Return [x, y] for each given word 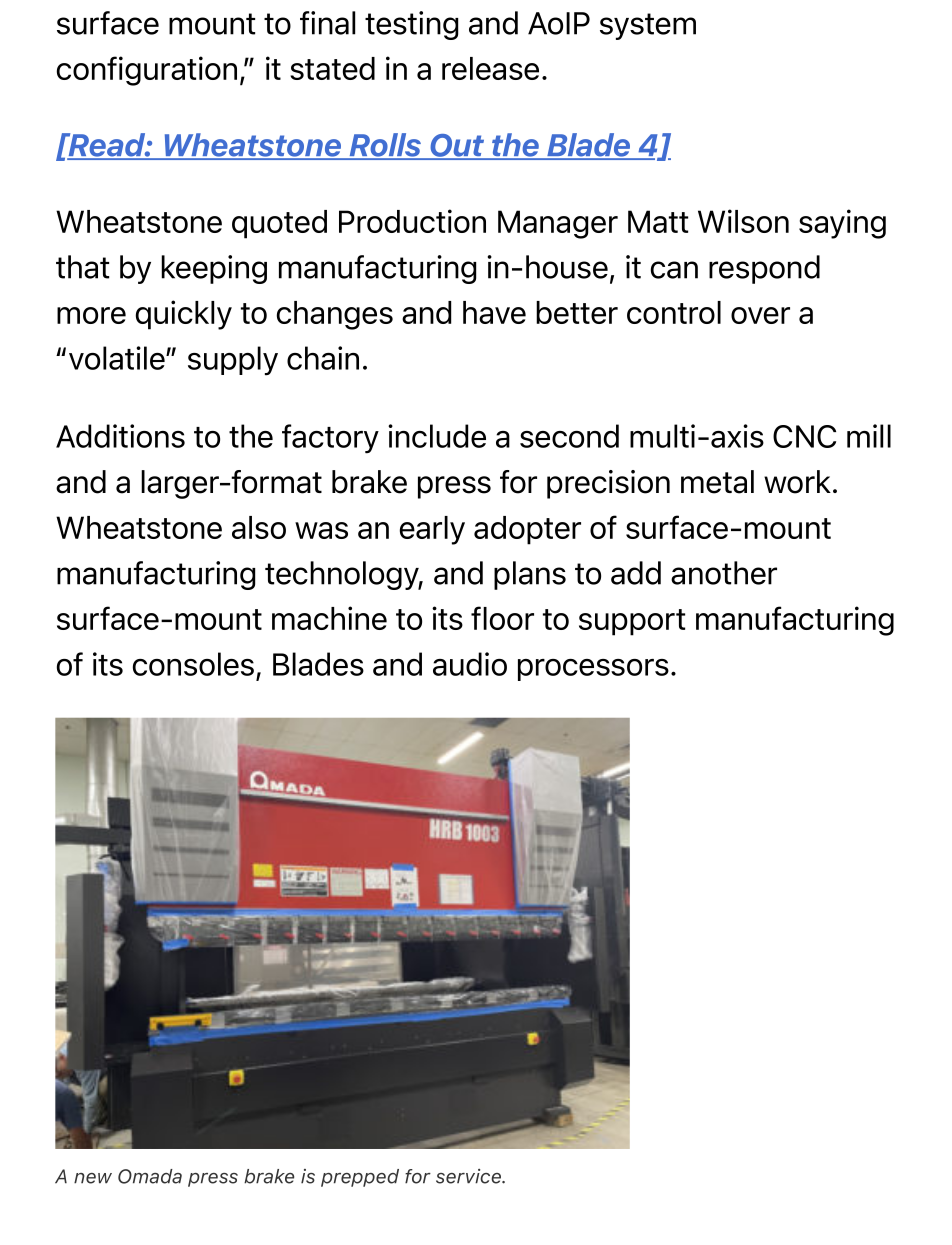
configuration [147, 71]
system [648, 26]
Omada [150, 1176]
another [724, 573]
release [490, 68]
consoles [193, 664]
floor [502, 618]
